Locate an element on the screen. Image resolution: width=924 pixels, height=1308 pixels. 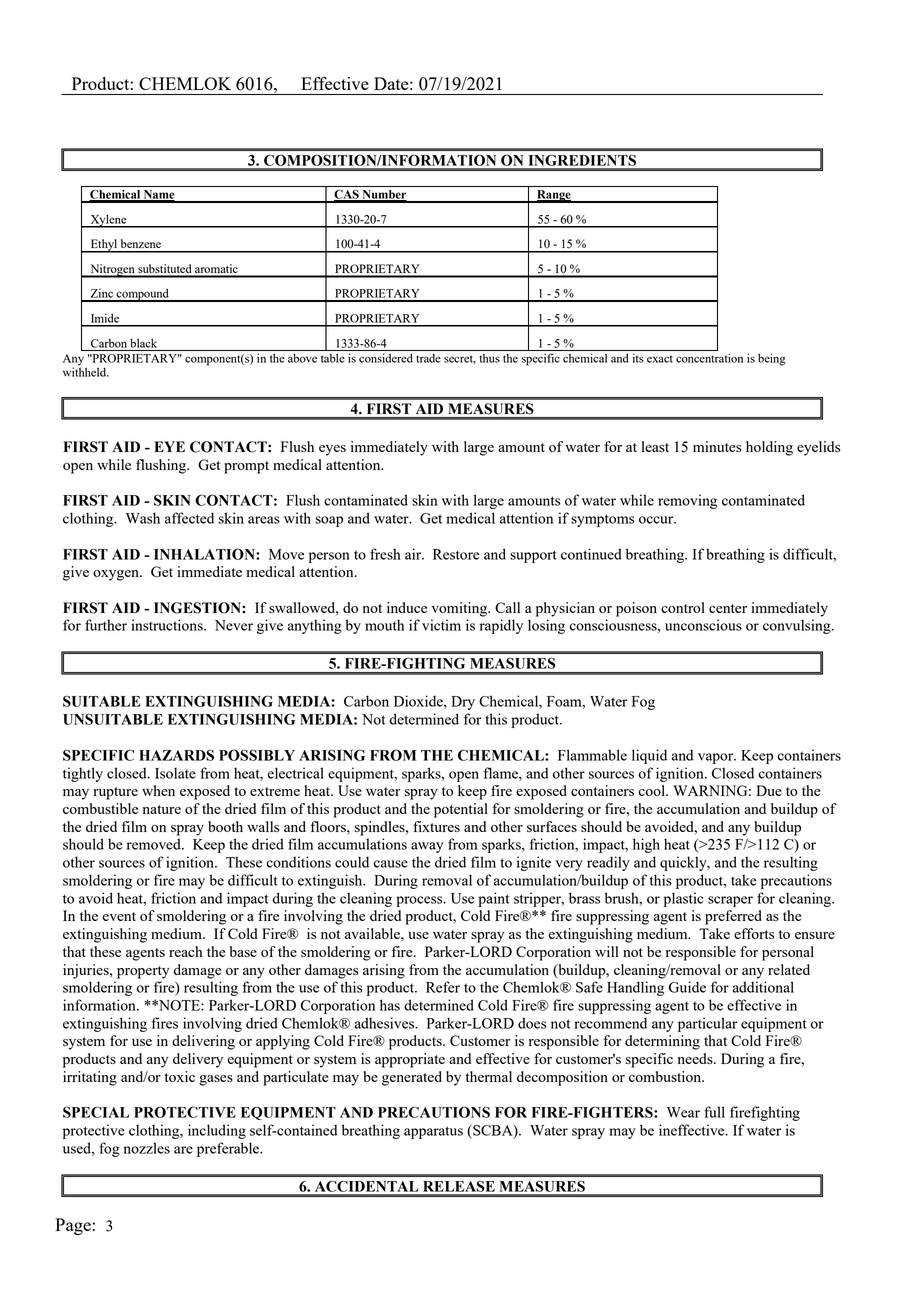
minutes is located at coordinates (717, 446).
